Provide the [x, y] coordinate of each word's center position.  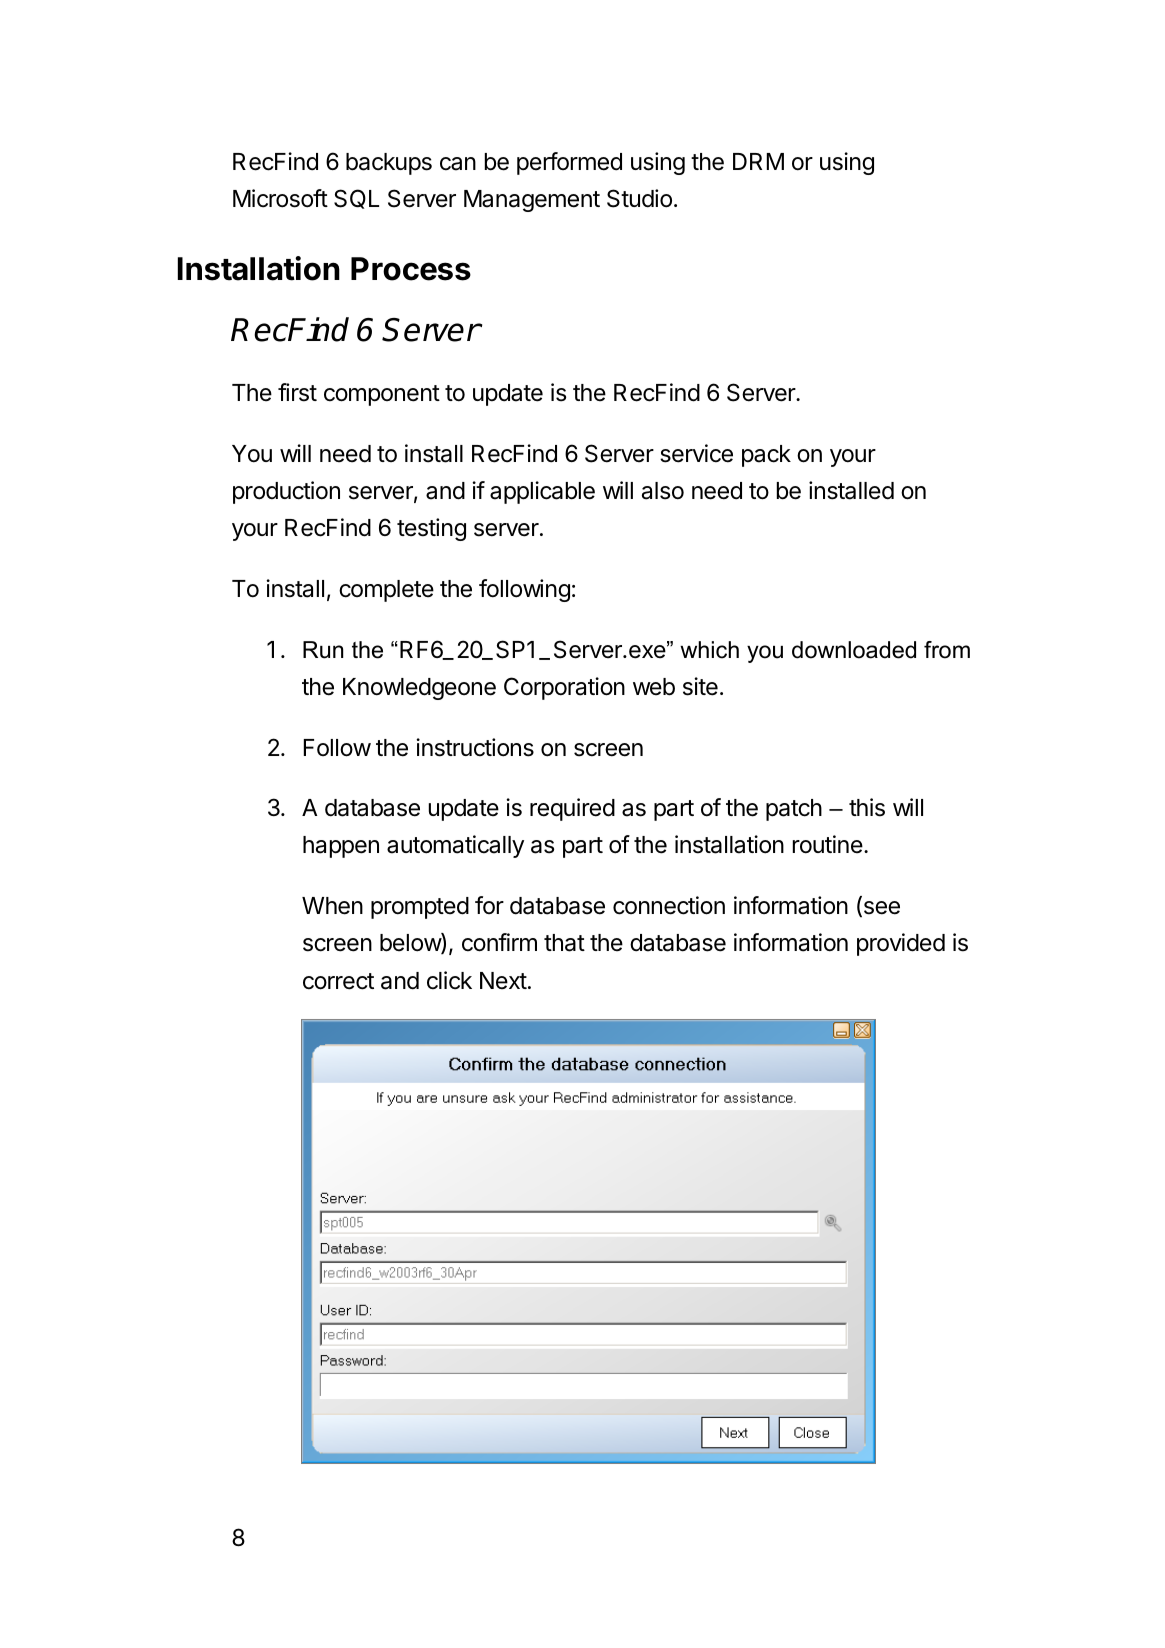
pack [766, 456]
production [286, 492]
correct [338, 981]
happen [341, 847]
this [867, 807]
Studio [639, 198]
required [572, 809]
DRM [758, 161]
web [654, 687]
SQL [356, 199]
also [663, 491]
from [947, 650]
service [696, 453]
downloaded [854, 650]
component [382, 395]
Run [323, 650]
